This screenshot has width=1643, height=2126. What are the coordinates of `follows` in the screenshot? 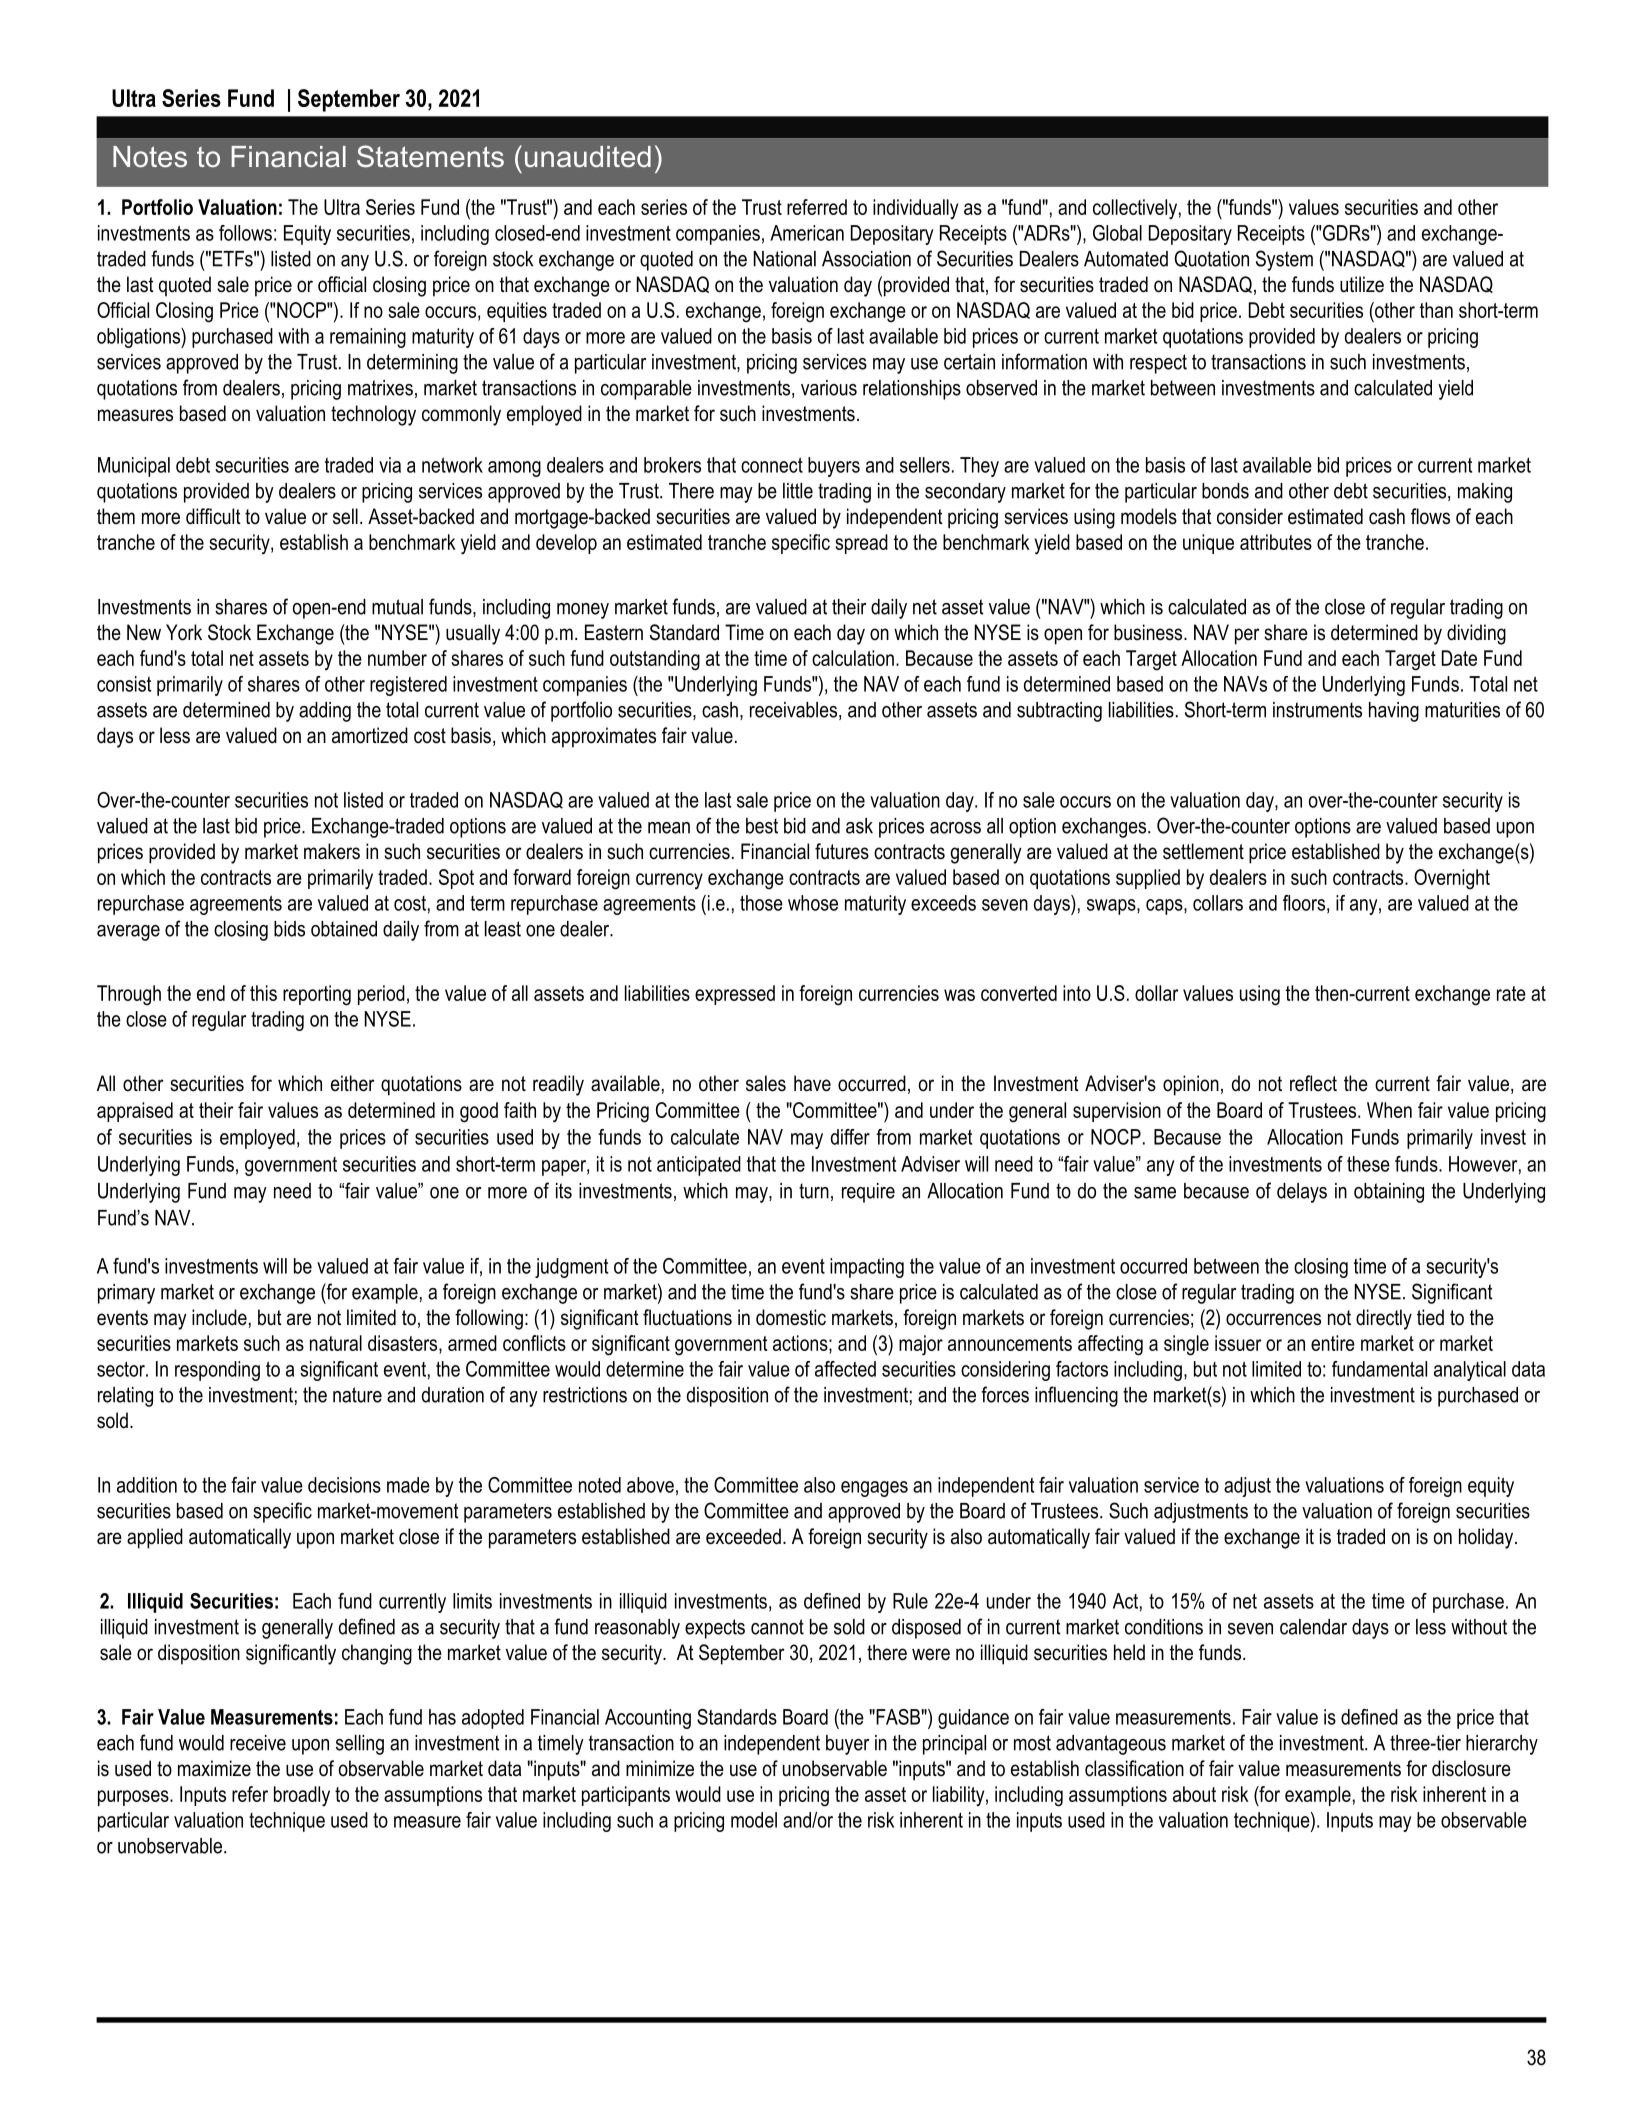 It's located at (245, 233).
